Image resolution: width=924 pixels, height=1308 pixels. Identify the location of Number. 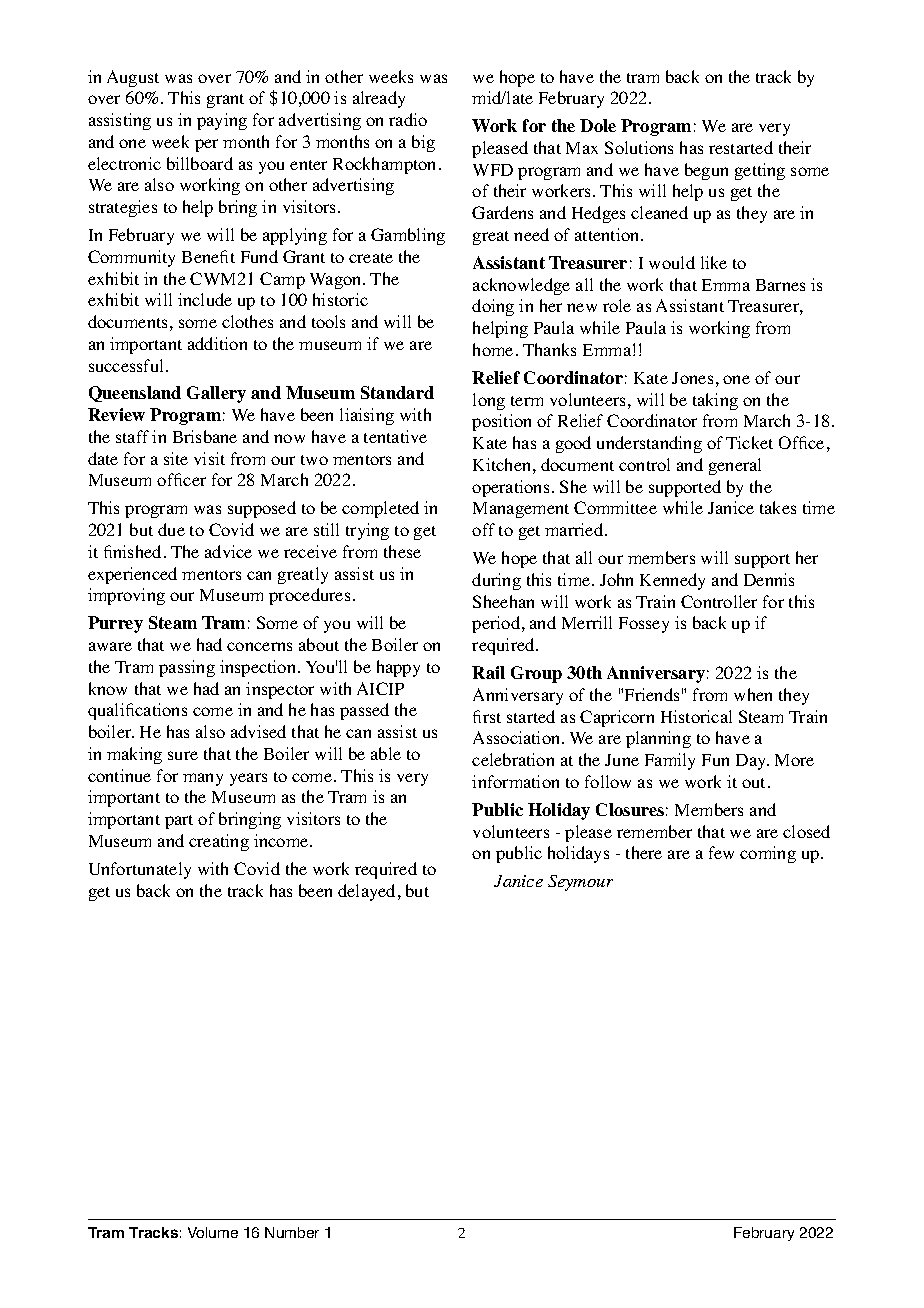
(292, 1232).
